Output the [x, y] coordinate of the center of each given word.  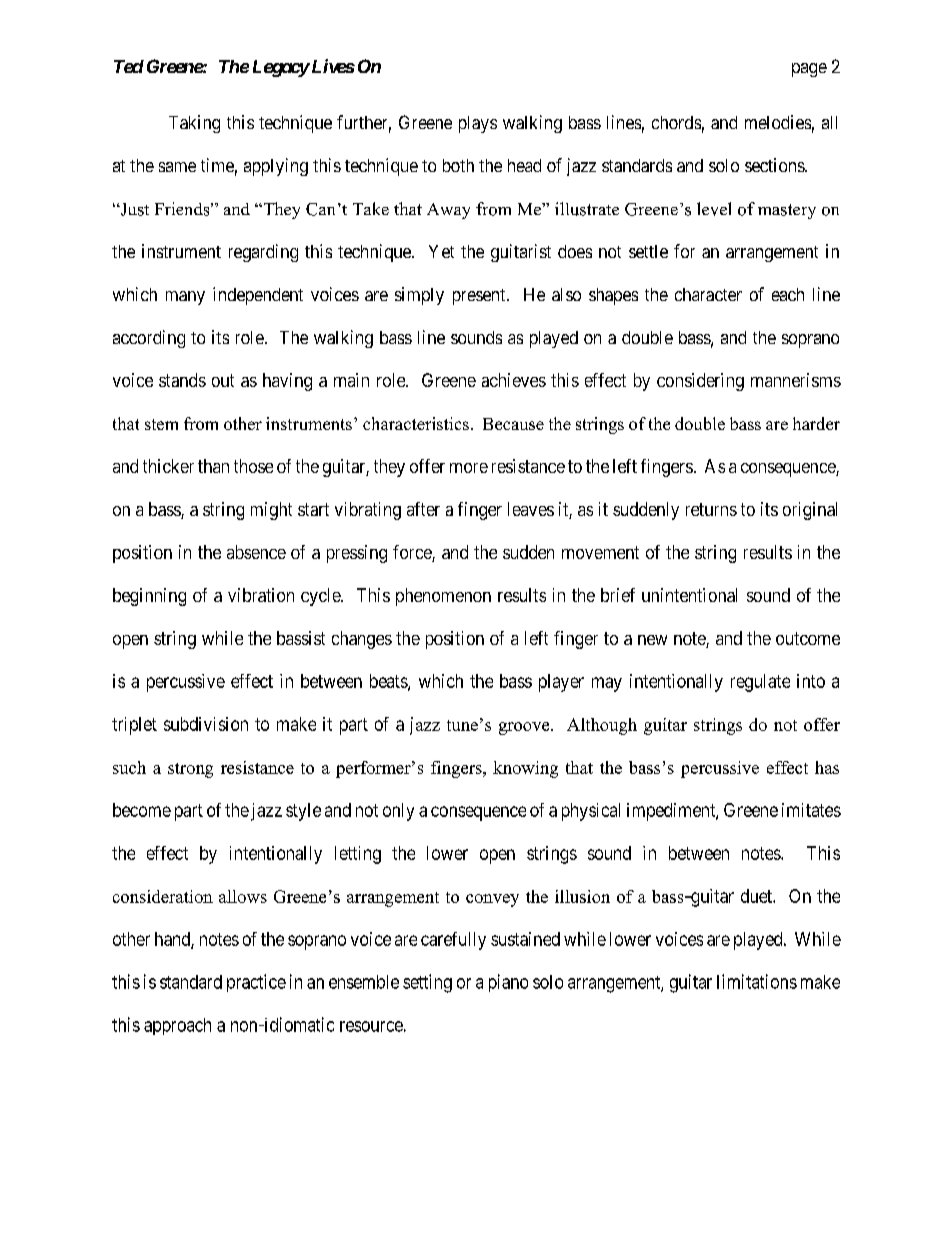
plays [478, 124]
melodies [778, 122]
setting [427, 983]
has [827, 767]
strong [190, 770]
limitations [757, 981]
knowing [525, 769]
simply [419, 296]
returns [711, 509]
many [185, 298]
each [788, 294]
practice [256, 983]
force [413, 553]
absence [256, 552]
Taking [194, 124]
